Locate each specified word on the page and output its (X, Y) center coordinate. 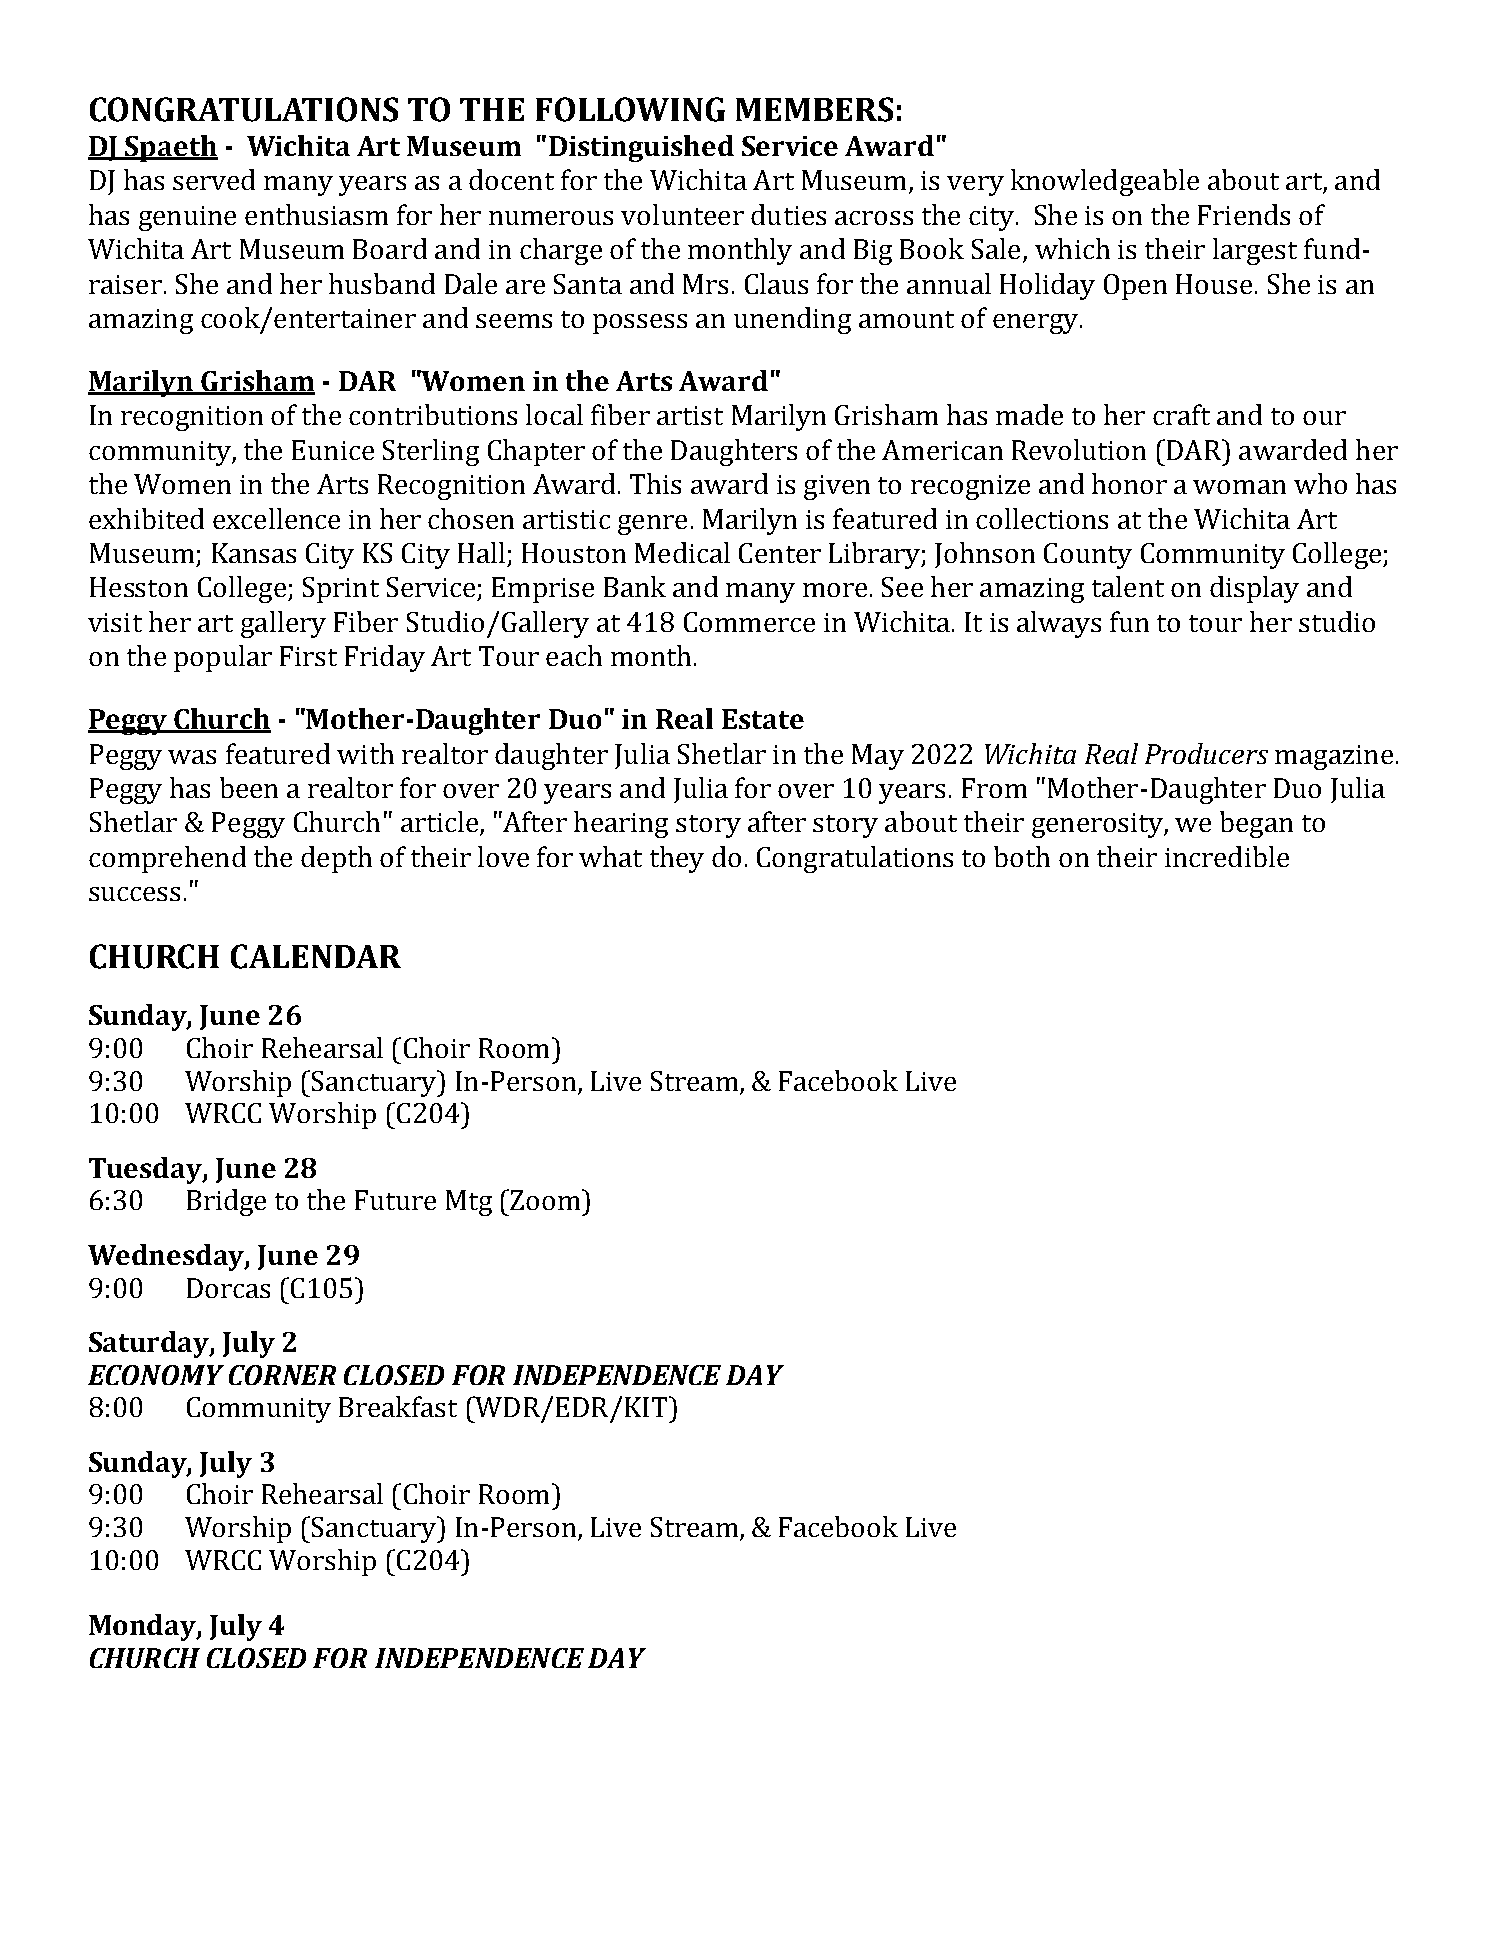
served (214, 179)
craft (1181, 414)
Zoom (546, 1199)
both (1022, 856)
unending (792, 320)
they (677, 859)
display (1254, 589)
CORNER (282, 1375)
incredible (1227, 856)
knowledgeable (1105, 182)
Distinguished (641, 148)
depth (336, 859)
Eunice (333, 450)
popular (223, 658)
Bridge (226, 1202)
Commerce (749, 622)
